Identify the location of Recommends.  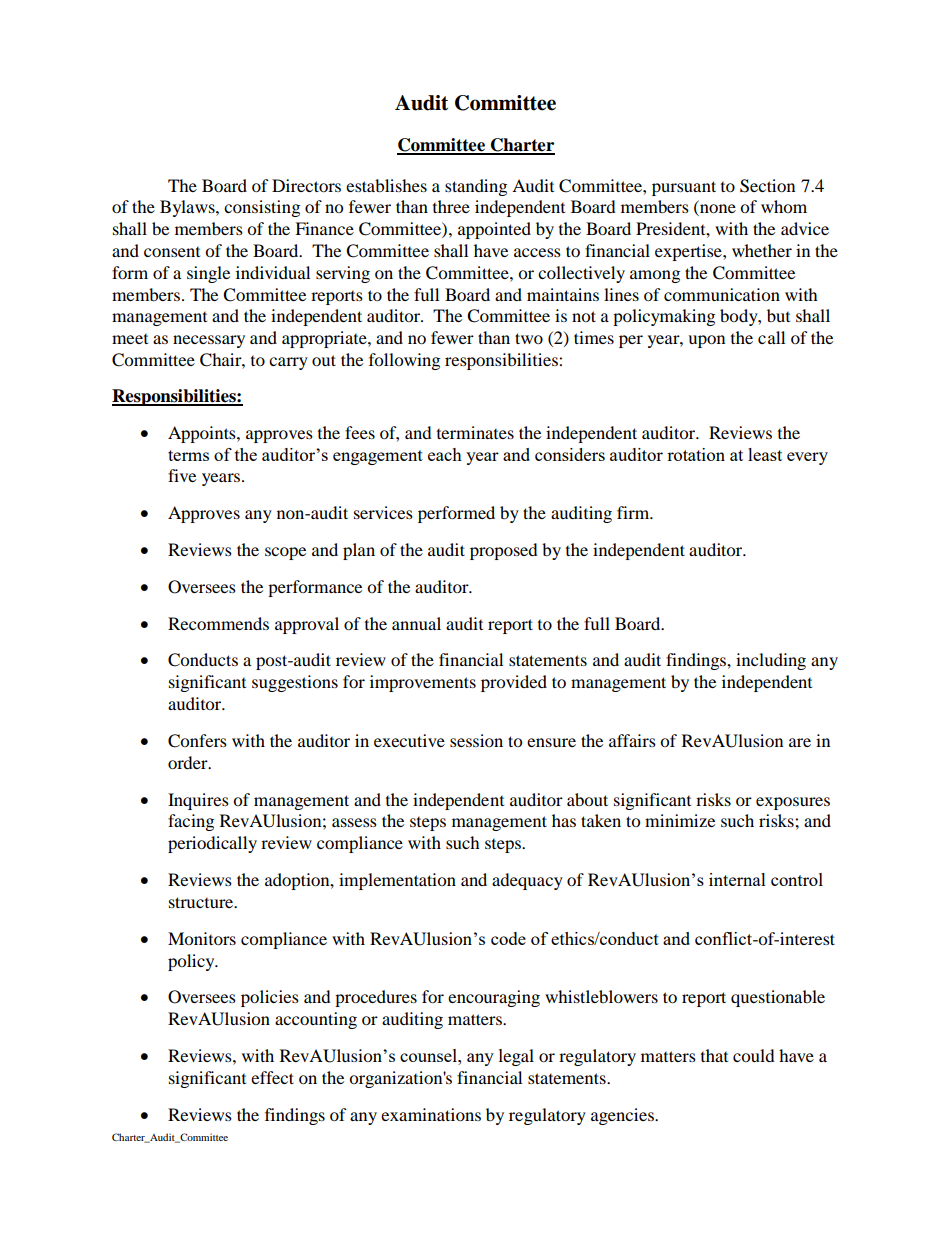
(218, 623).
